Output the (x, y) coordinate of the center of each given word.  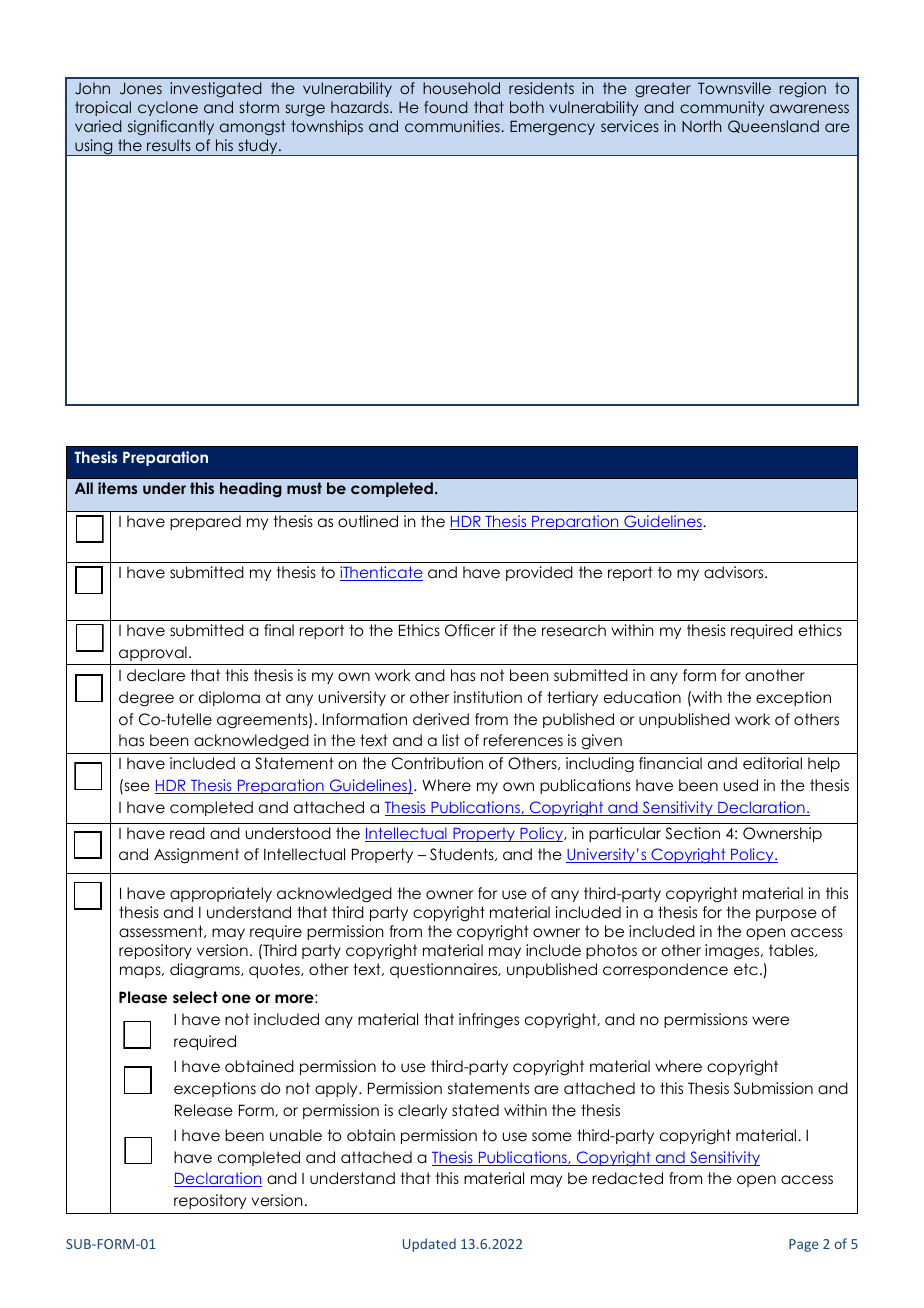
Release (204, 1110)
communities (453, 126)
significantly (171, 128)
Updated (429, 1245)
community (722, 108)
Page (803, 1245)
